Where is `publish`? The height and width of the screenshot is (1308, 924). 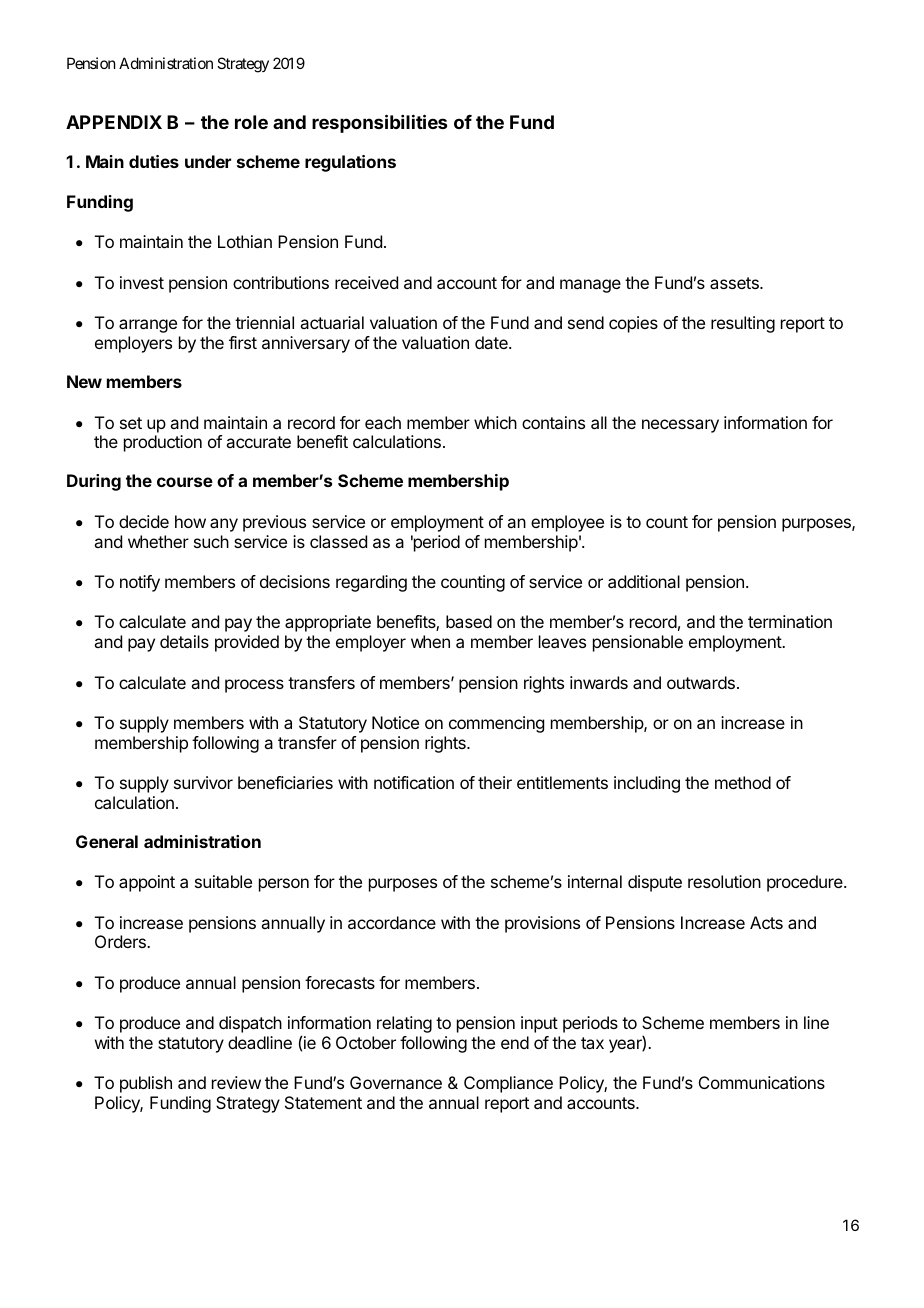
publish is located at coordinates (146, 1084).
